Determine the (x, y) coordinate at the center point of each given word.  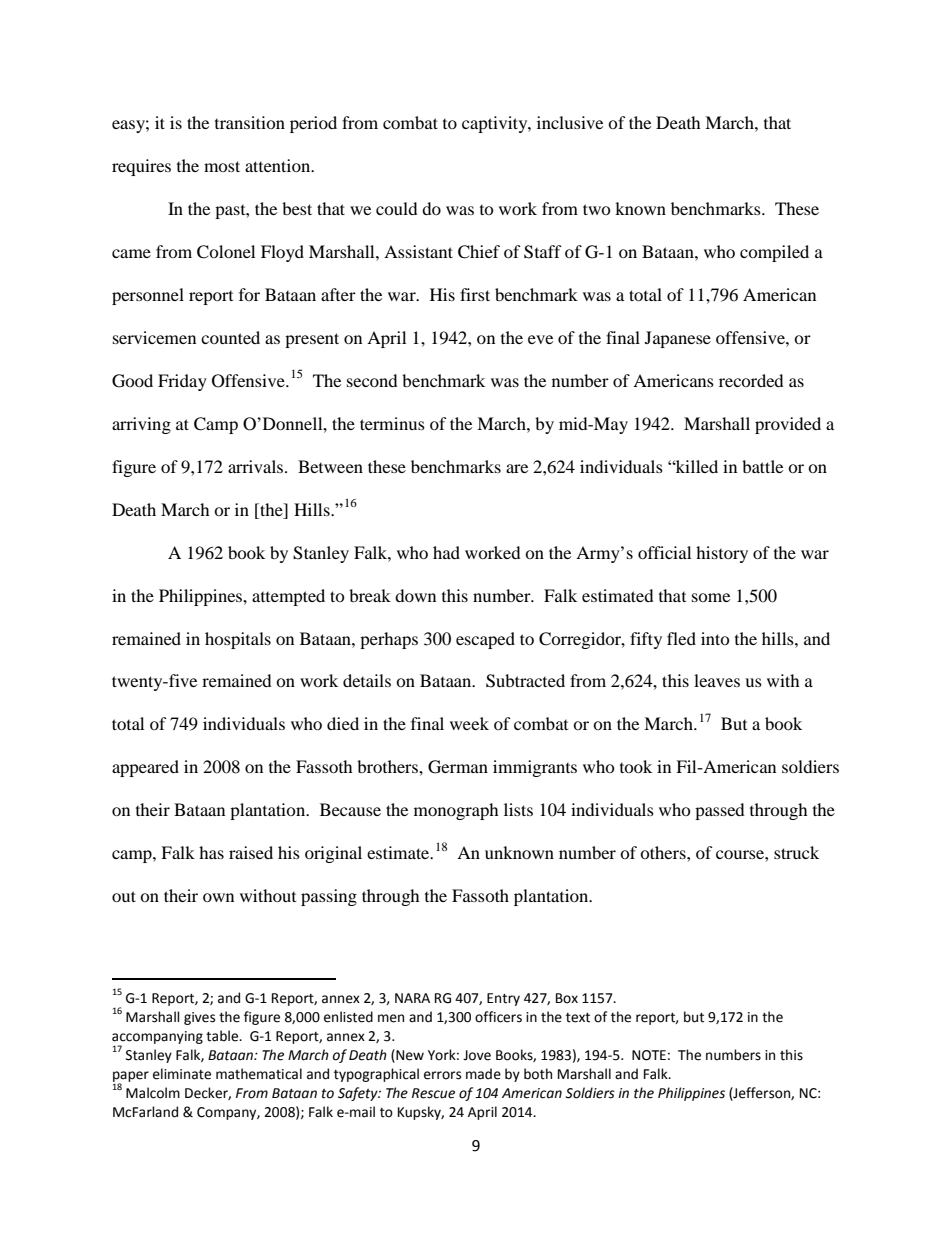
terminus (392, 423)
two (597, 209)
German (458, 767)
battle (762, 466)
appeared (145, 768)
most (222, 166)
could (397, 208)
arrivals (257, 466)
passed (720, 811)
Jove (477, 1055)
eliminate (182, 1074)
